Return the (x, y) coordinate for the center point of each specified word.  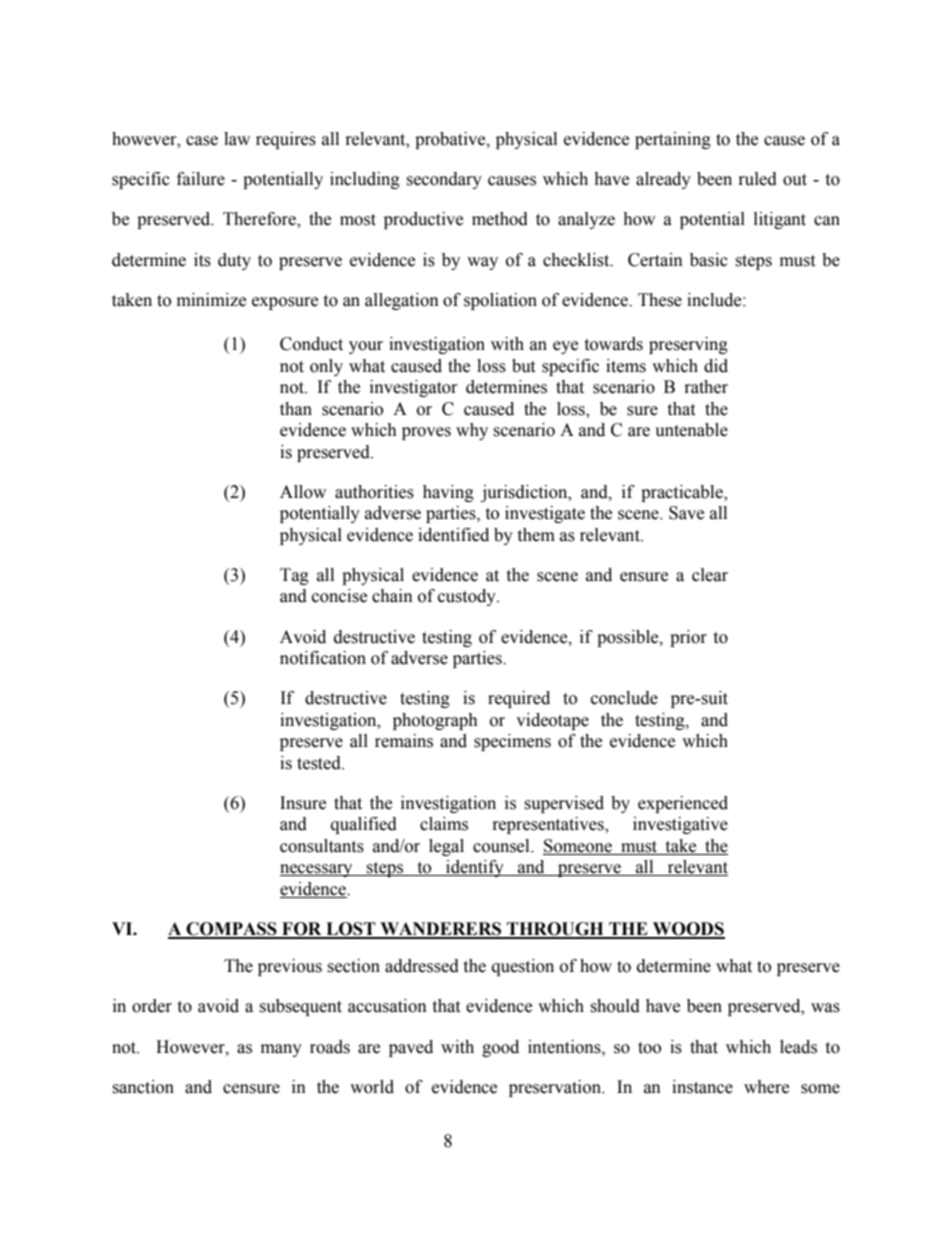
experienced (683, 804)
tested (320, 763)
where (766, 1087)
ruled (758, 179)
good (500, 1048)
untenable (691, 430)
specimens (512, 742)
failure (201, 179)
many (281, 1050)
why (472, 431)
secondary (444, 180)
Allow (303, 492)
